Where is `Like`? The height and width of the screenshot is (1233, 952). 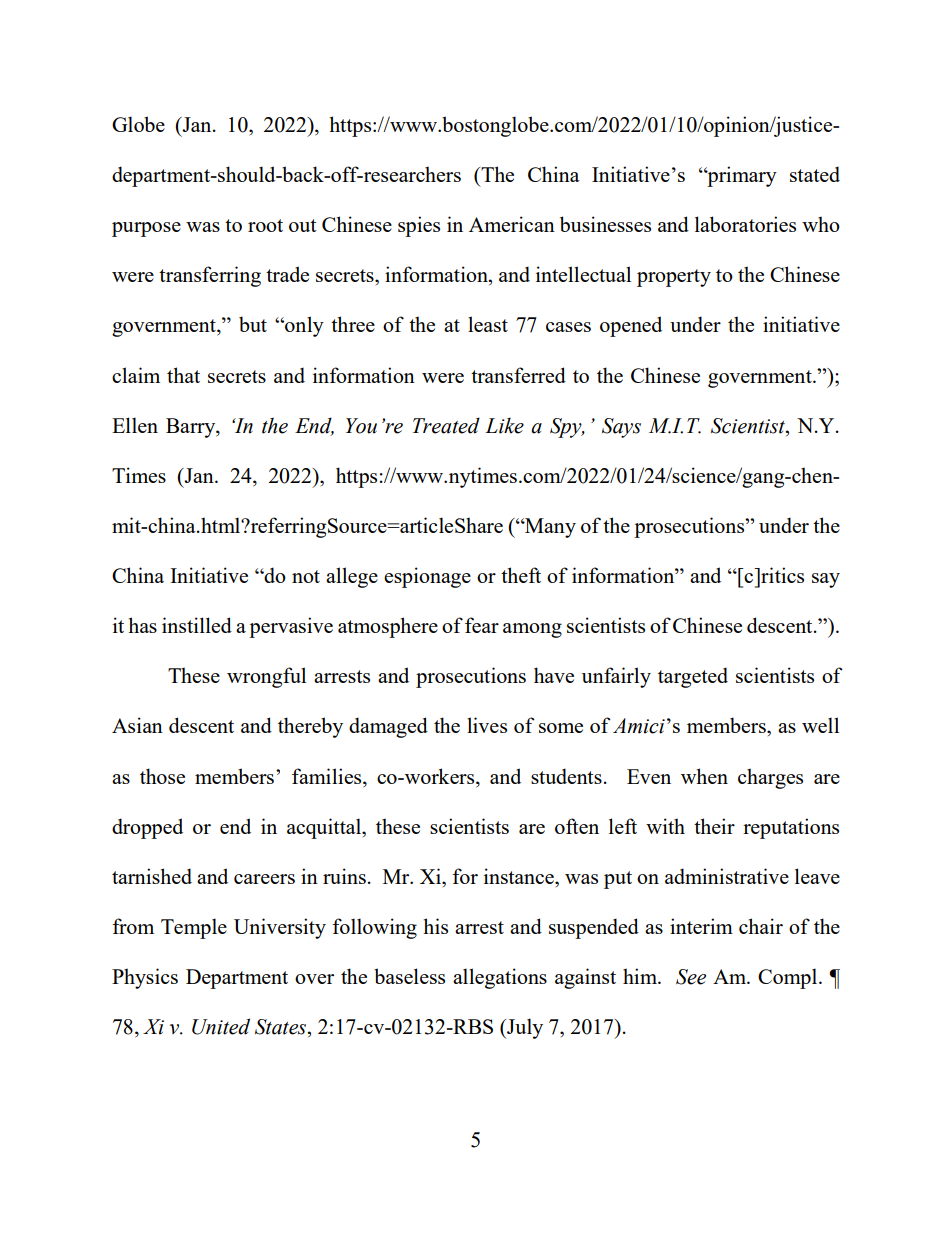 Like is located at coordinates (504, 426).
